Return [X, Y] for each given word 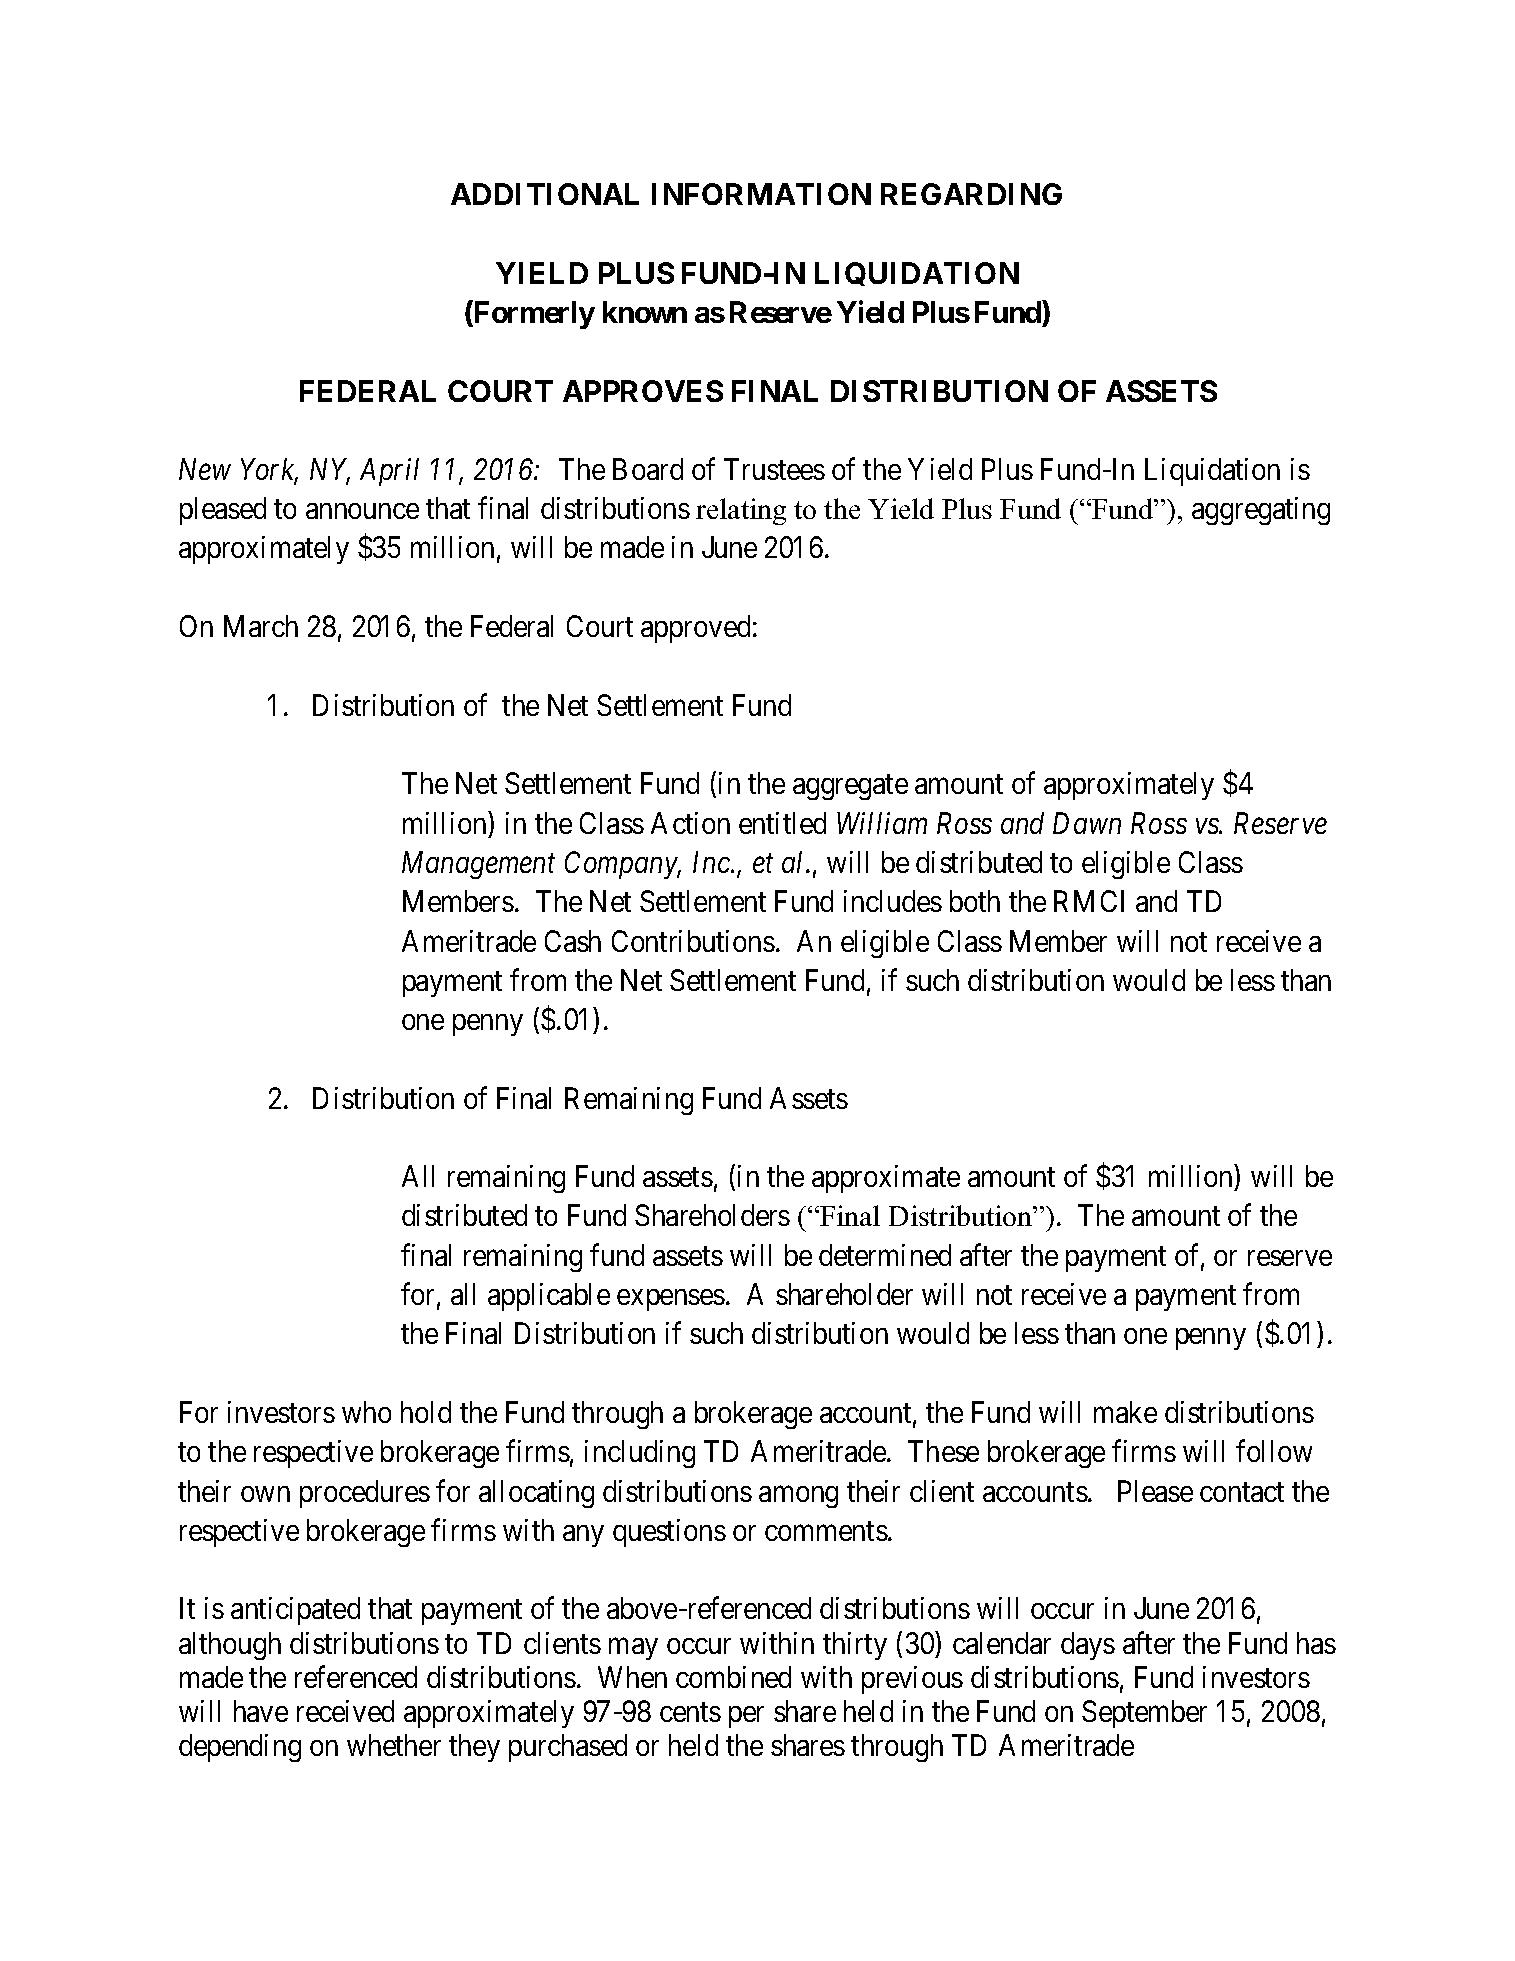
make [1125, 1412]
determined [885, 1255]
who [366, 1412]
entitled [782, 823]
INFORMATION [761, 194]
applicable [549, 1297]
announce [362, 511]
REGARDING [971, 194]
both [975, 901]
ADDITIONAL [545, 194]
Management [478, 865]
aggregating [1261, 511]
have [261, 1711]
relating [741, 511]
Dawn [1087, 823]
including [640, 1454]
